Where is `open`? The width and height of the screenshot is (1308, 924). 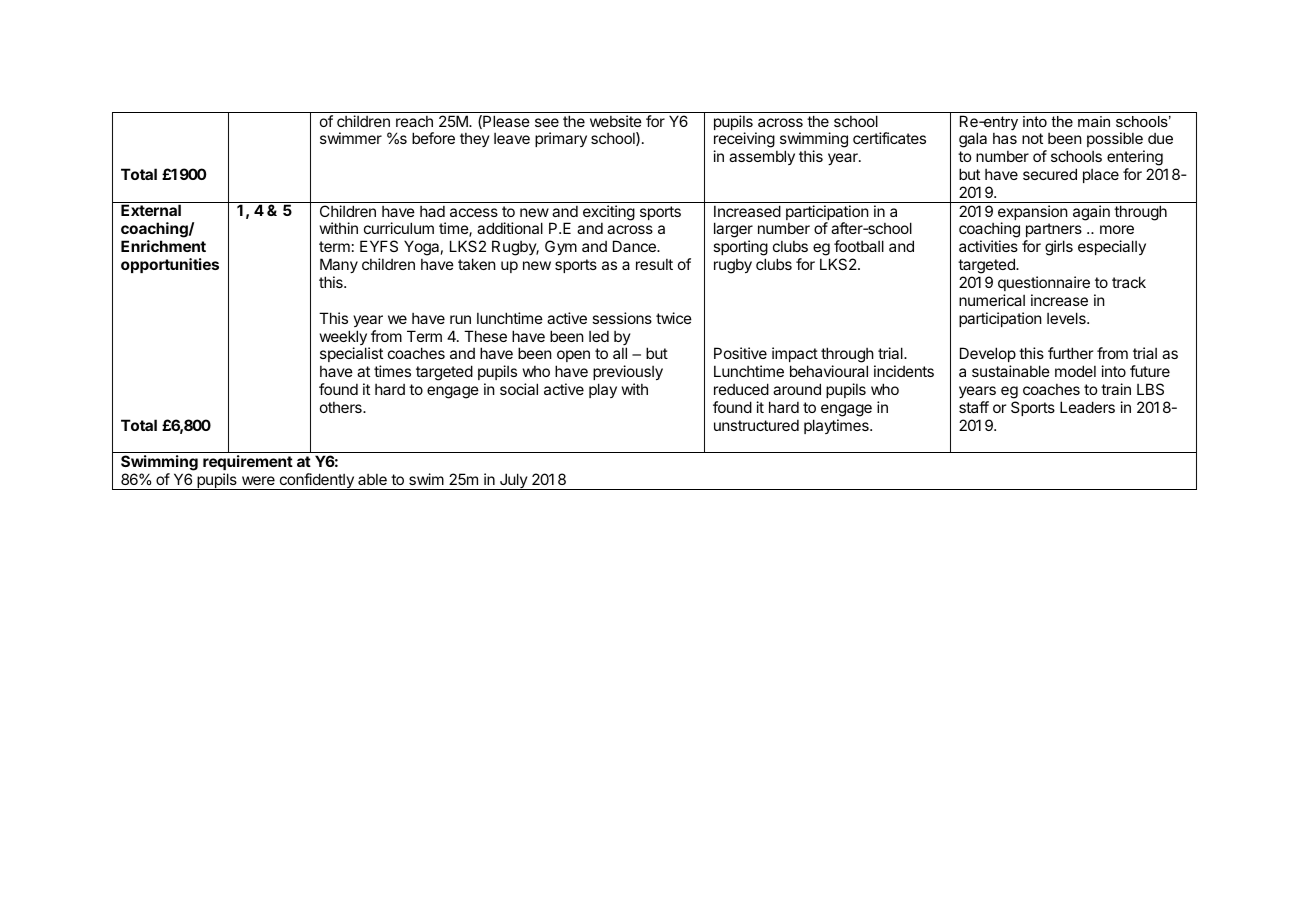
open is located at coordinates (573, 358).
